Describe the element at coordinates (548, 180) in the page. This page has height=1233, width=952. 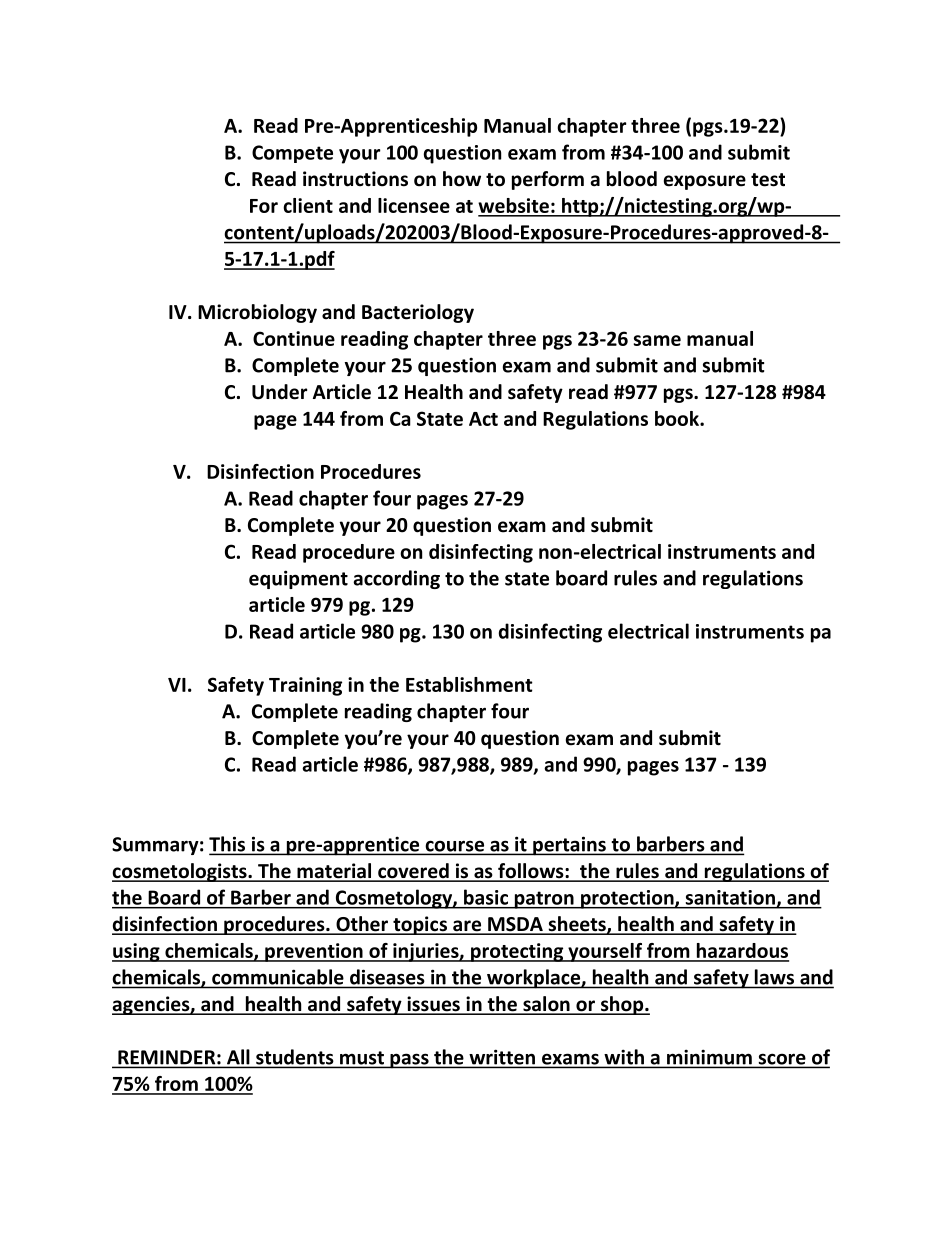
I see `perform` at that location.
